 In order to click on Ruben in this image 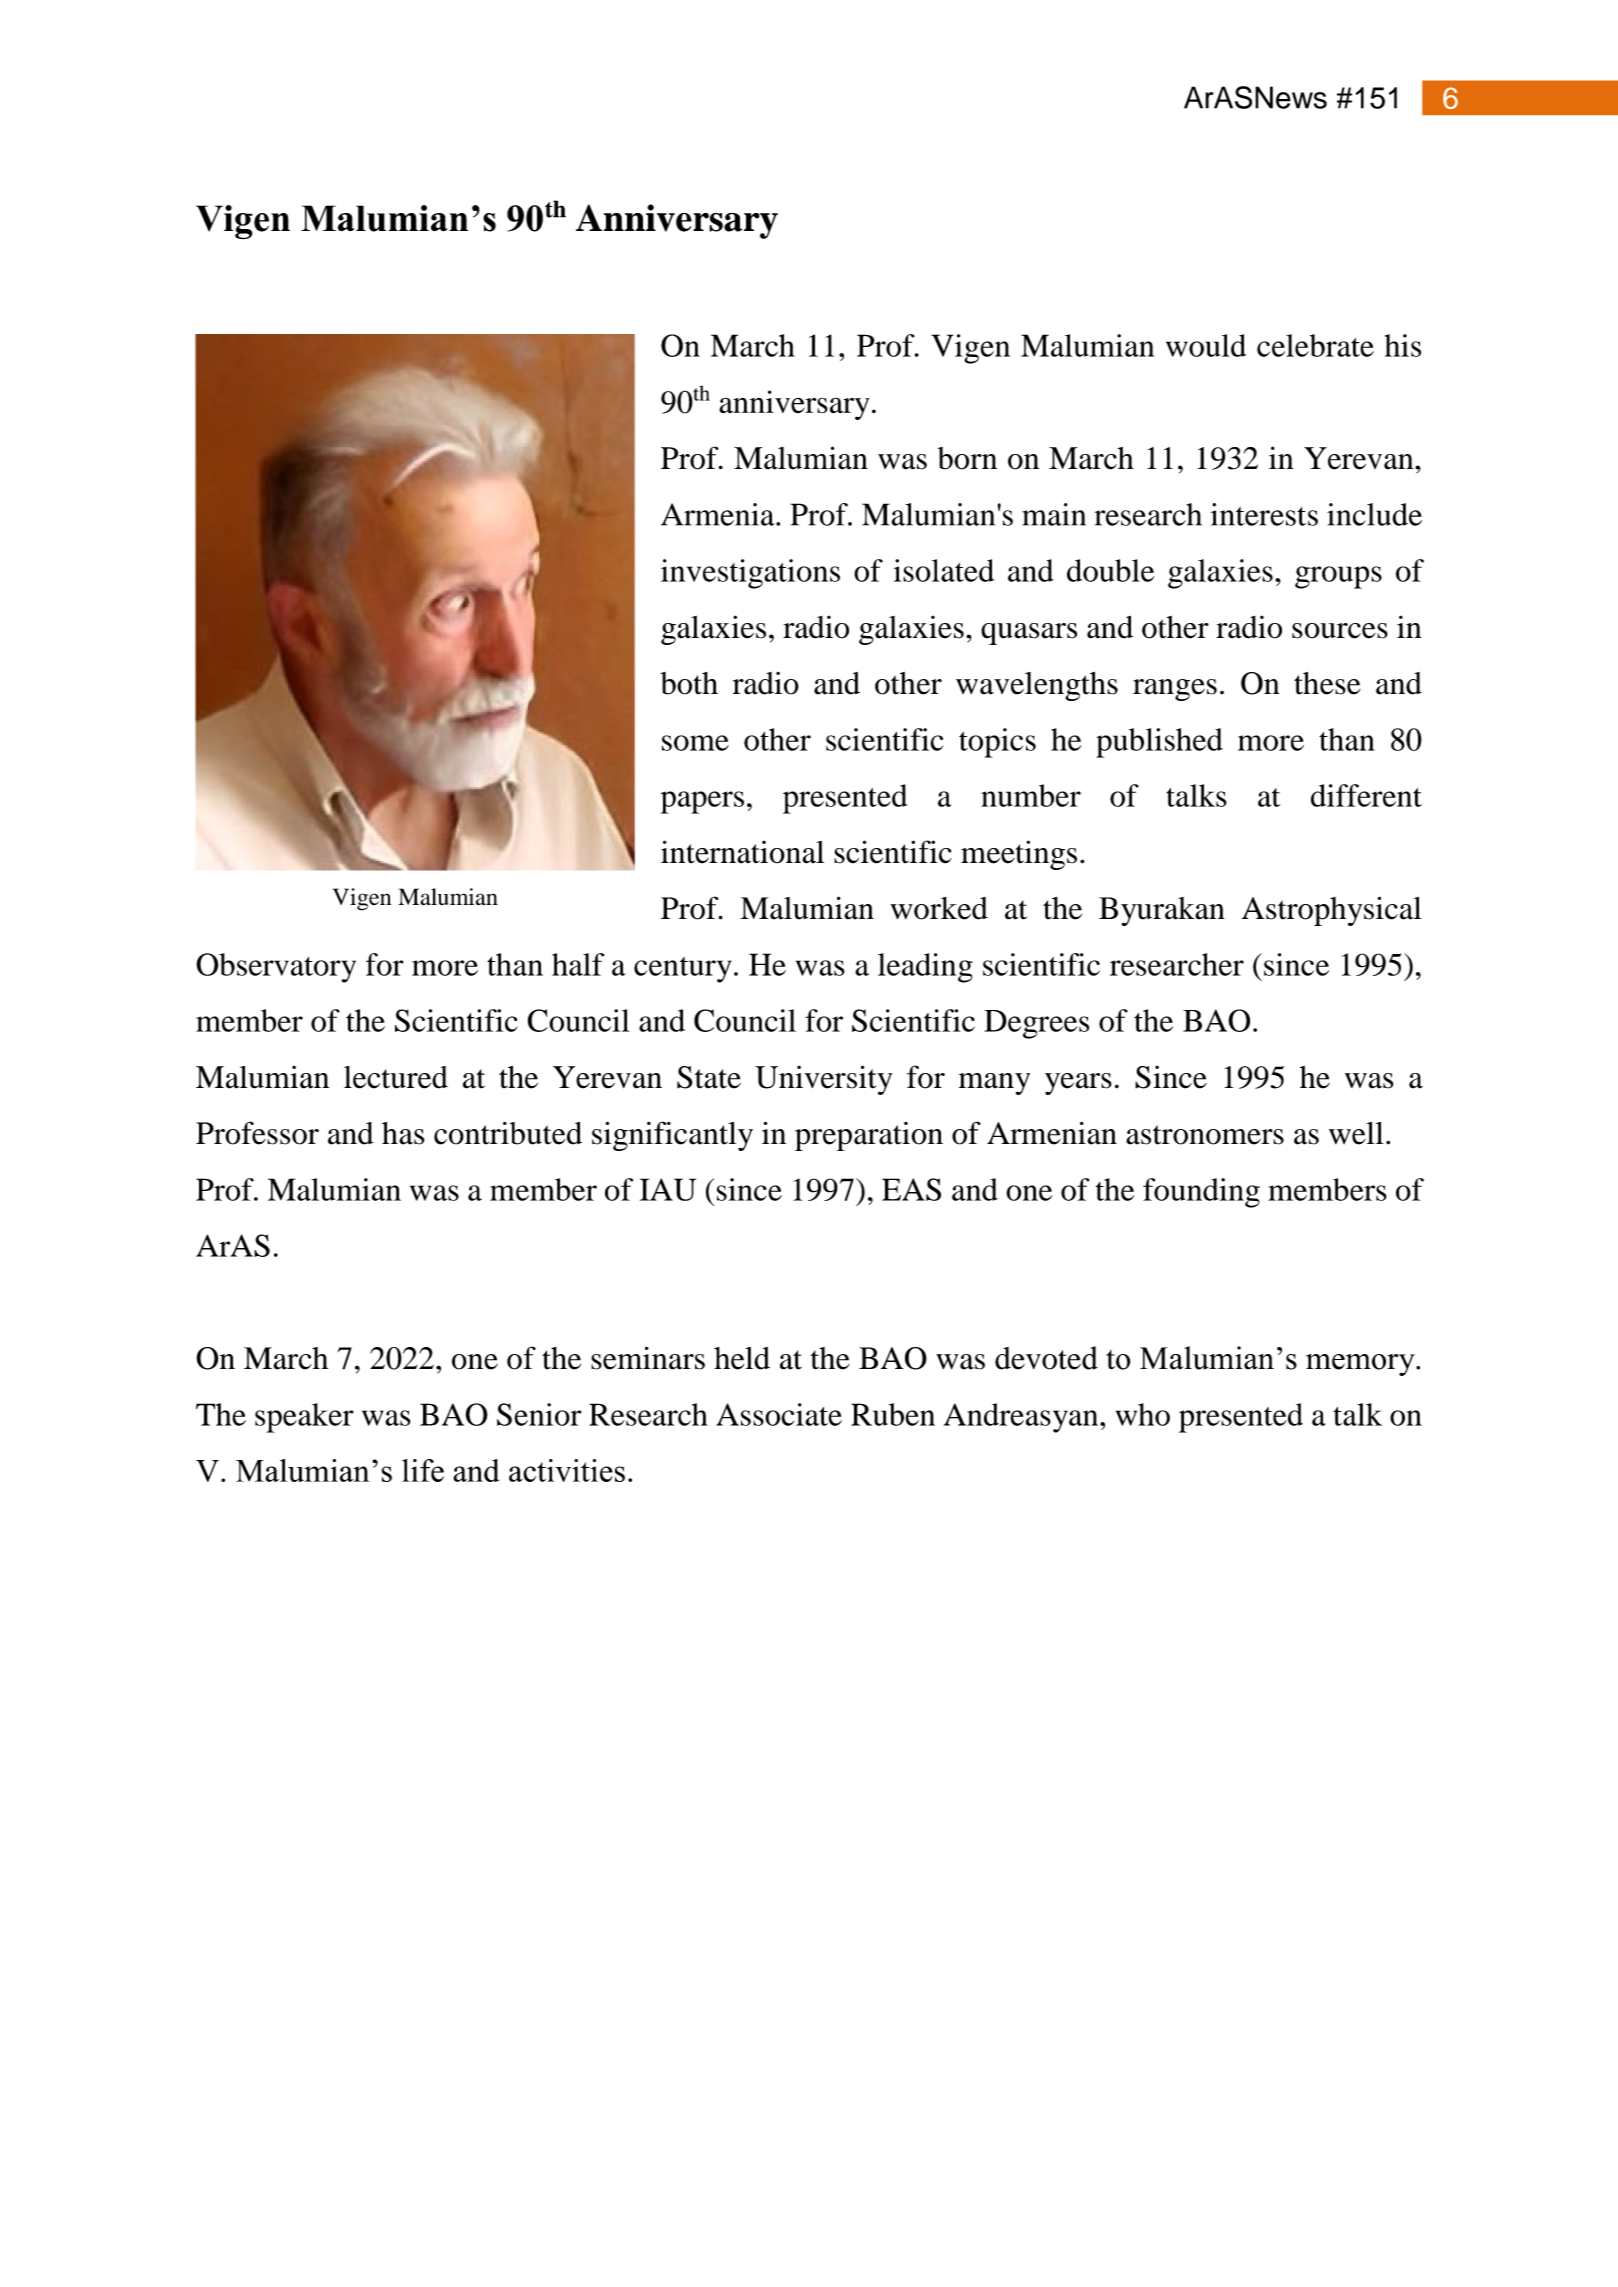, I will do `click(893, 1414)`.
